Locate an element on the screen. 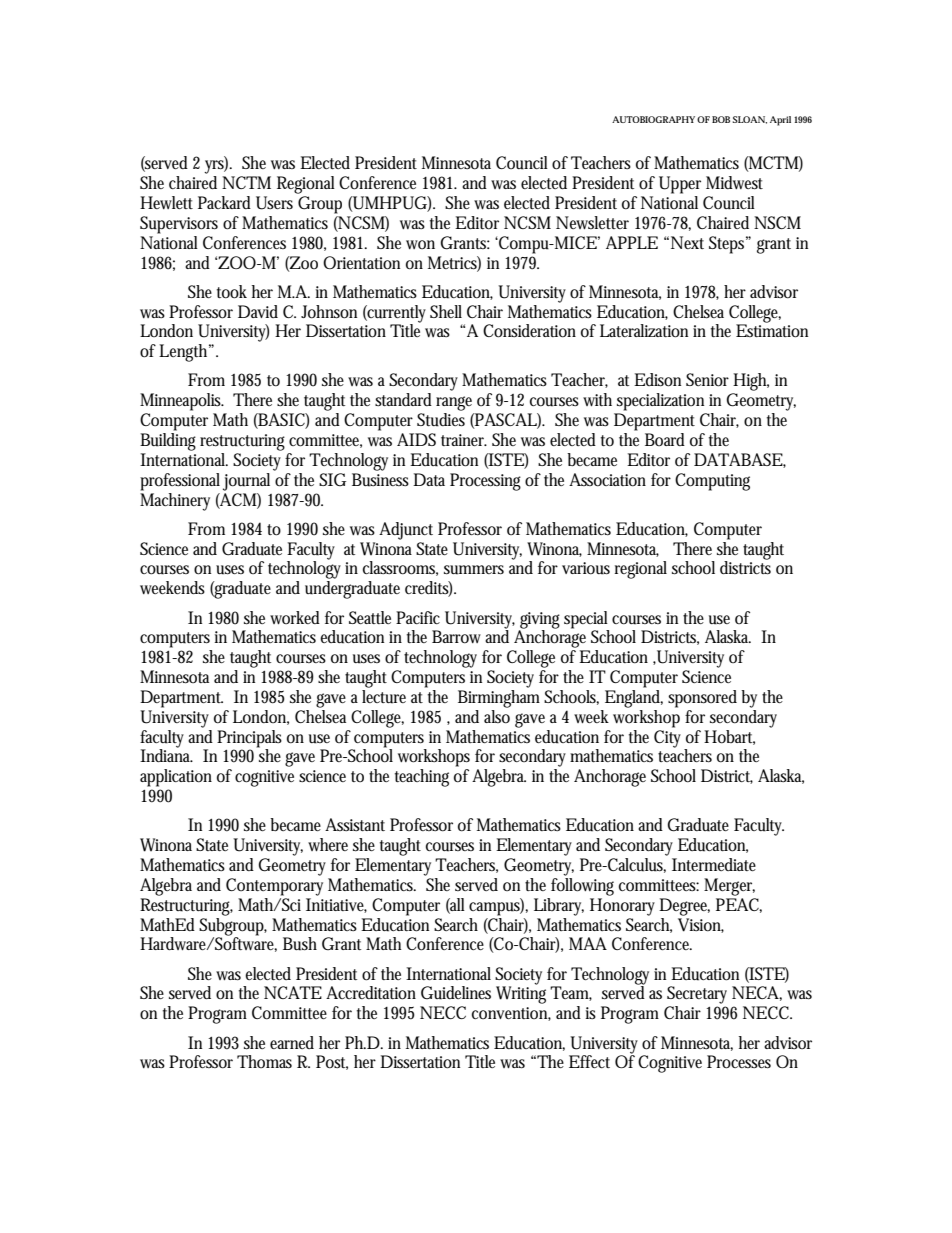 The height and width of the screenshot is (1233, 952). NCTM is located at coordinates (246, 182).
